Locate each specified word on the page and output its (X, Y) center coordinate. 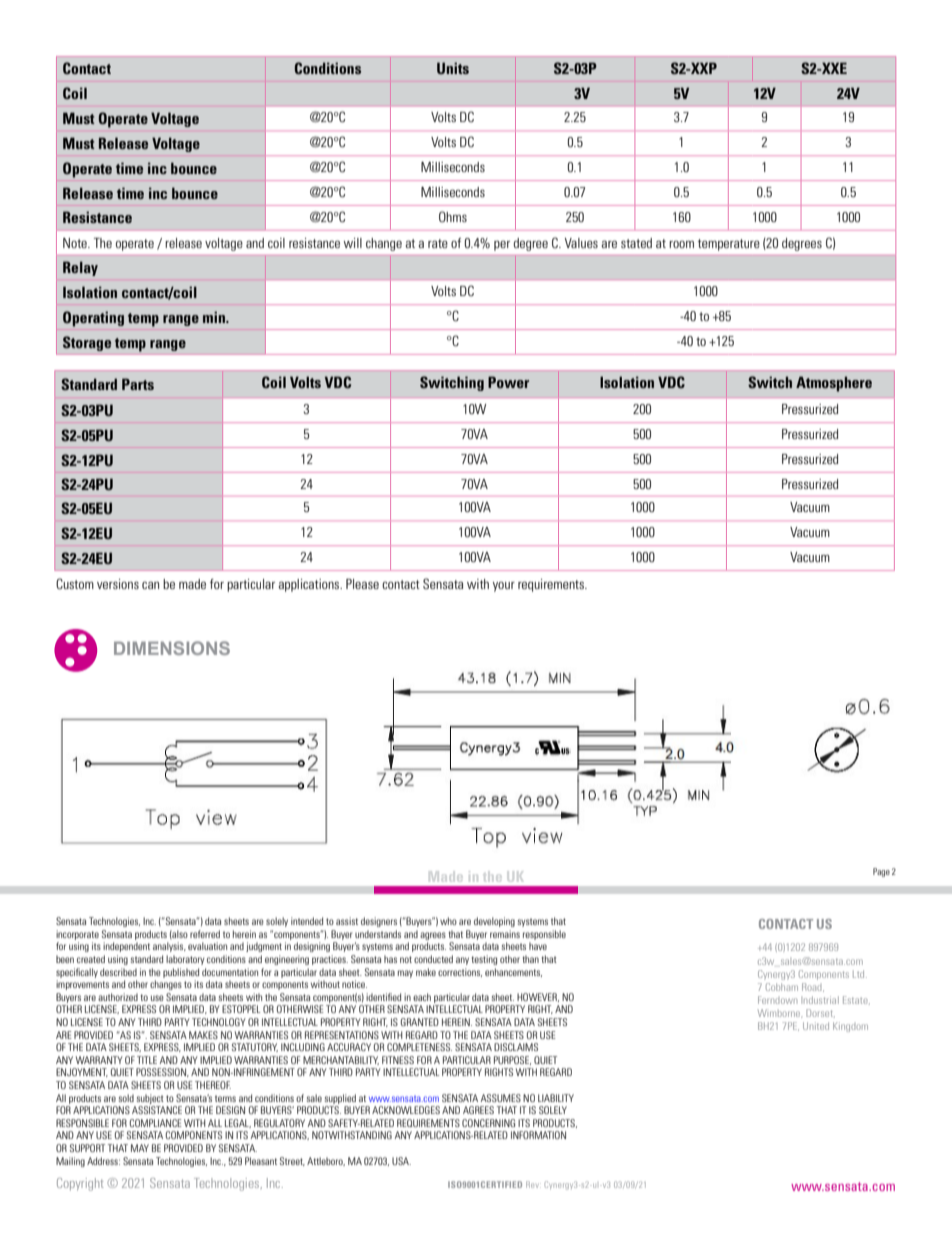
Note (76, 243)
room (681, 244)
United (816, 1026)
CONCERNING (488, 1123)
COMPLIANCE (156, 1123)
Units (453, 68)
